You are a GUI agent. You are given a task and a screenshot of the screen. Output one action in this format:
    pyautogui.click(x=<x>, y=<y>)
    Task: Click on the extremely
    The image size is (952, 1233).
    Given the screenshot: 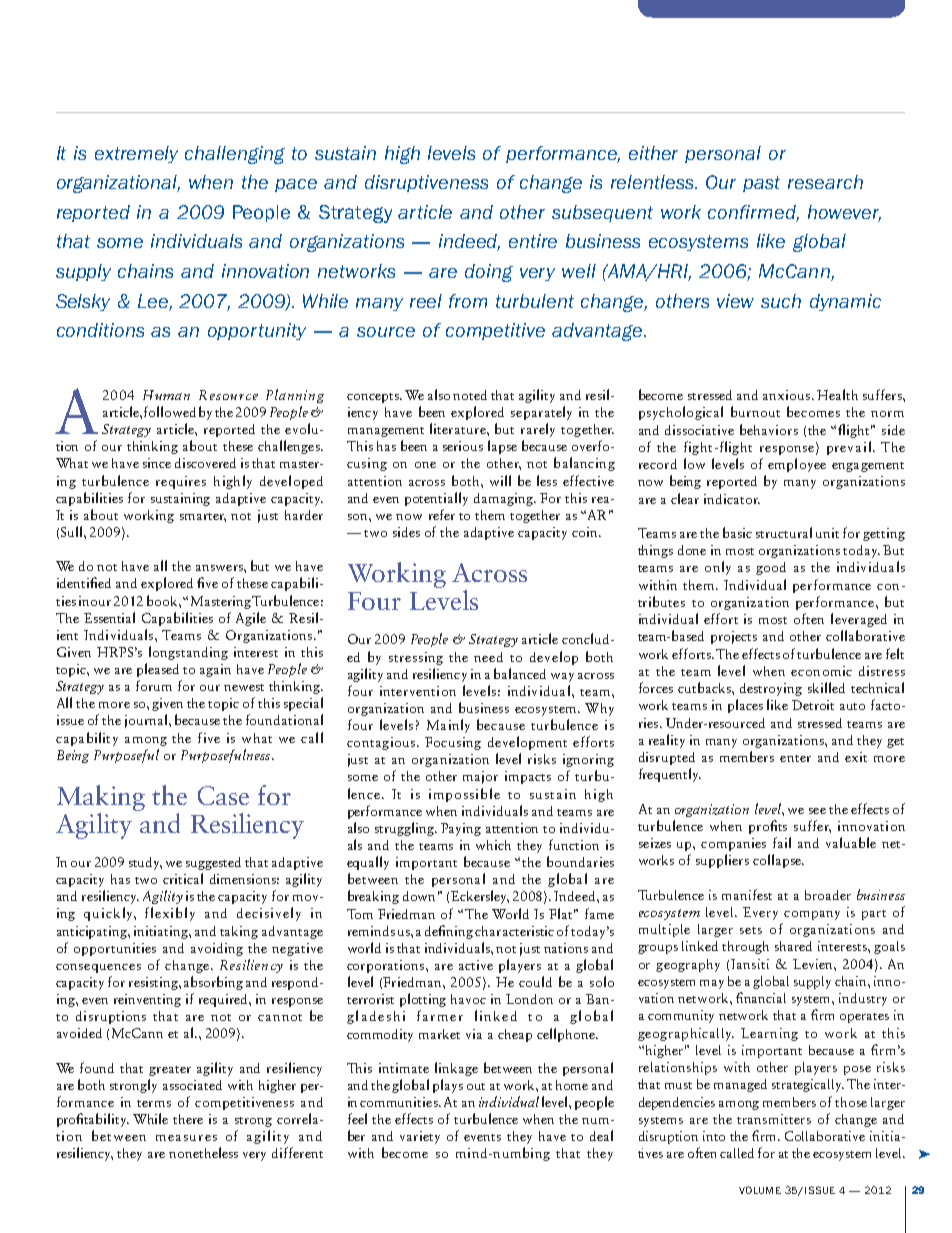 What is the action you would take?
    pyautogui.click(x=136, y=154)
